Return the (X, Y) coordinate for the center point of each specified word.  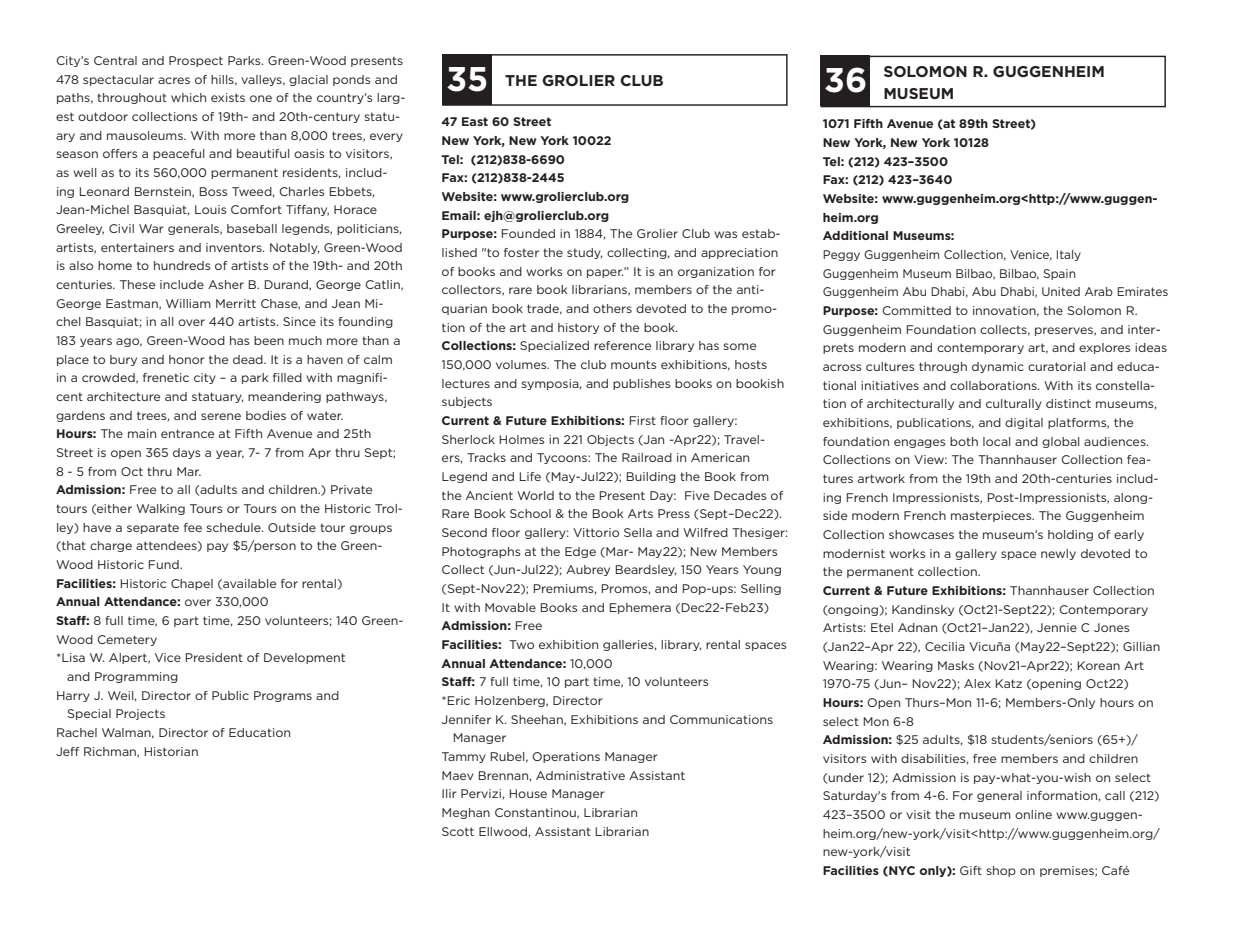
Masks (956, 665)
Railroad (647, 457)
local (997, 441)
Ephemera (640, 608)
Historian (171, 751)
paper (605, 273)
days (187, 453)
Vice (168, 657)
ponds (352, 80)
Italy (1069, 255)
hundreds (182, 265)
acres (174, 80)
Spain (1060, 274)
